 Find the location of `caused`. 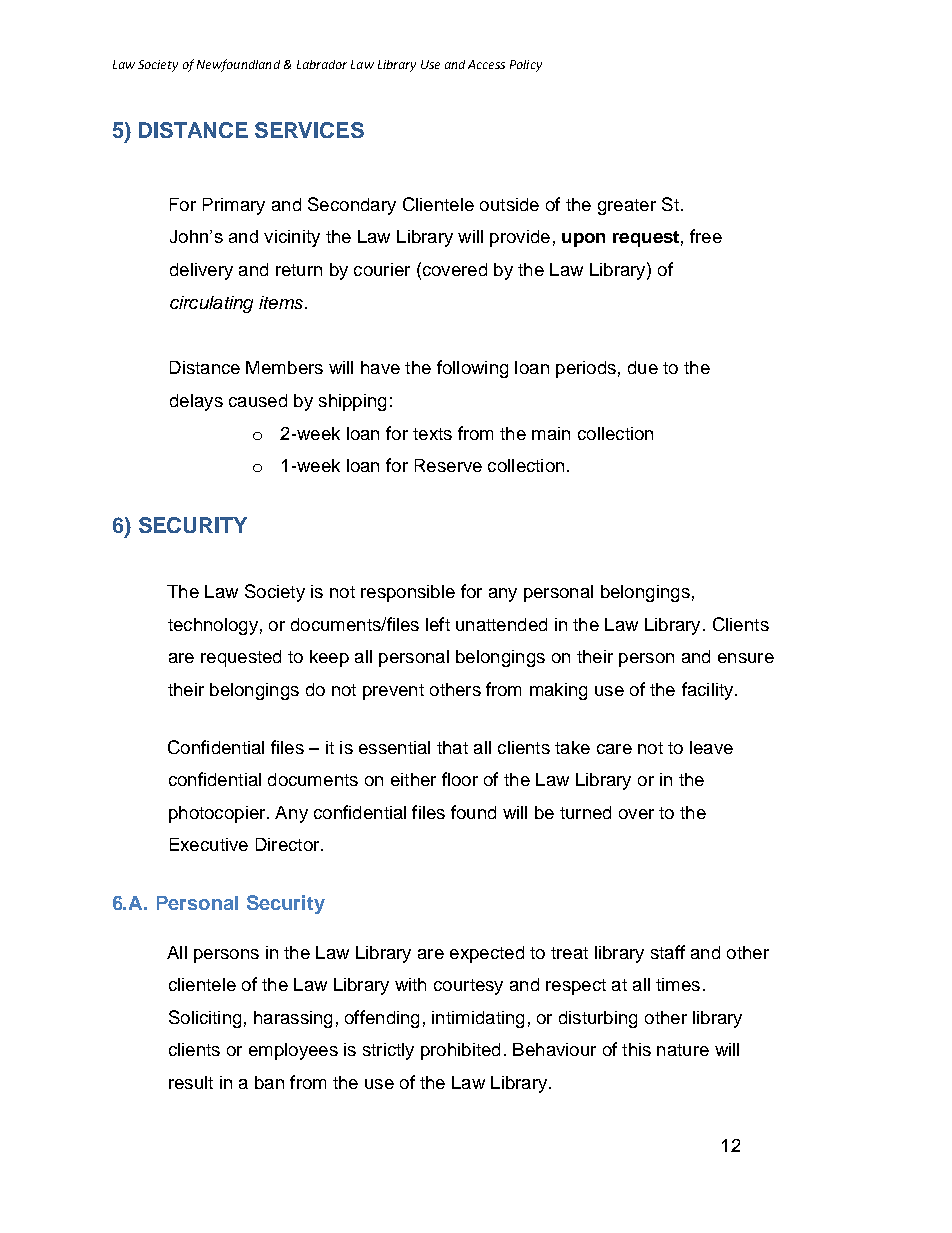

caused is located at coordinates (258, 400).
